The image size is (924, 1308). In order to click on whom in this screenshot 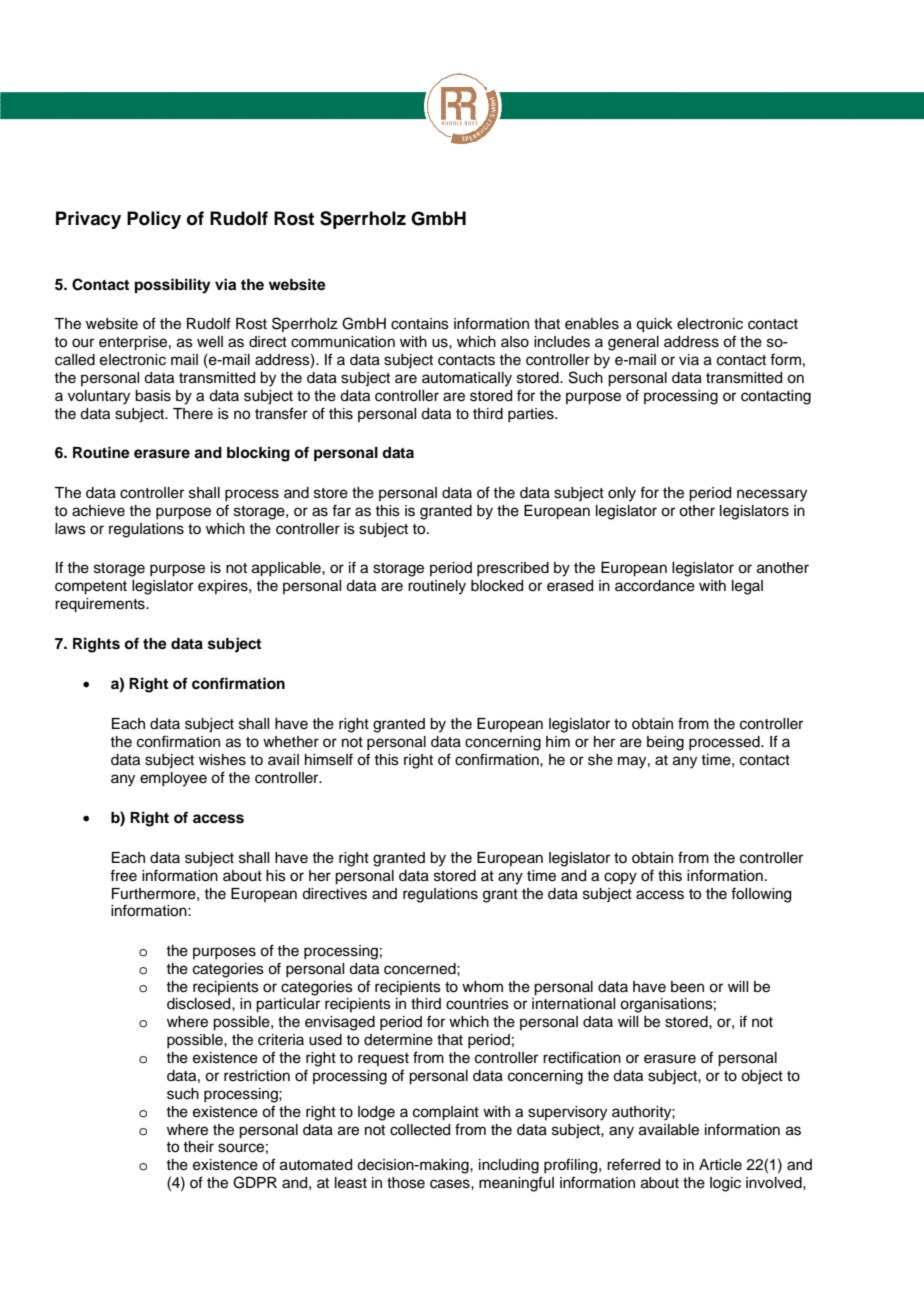, I will do `click(482, 987)`.
